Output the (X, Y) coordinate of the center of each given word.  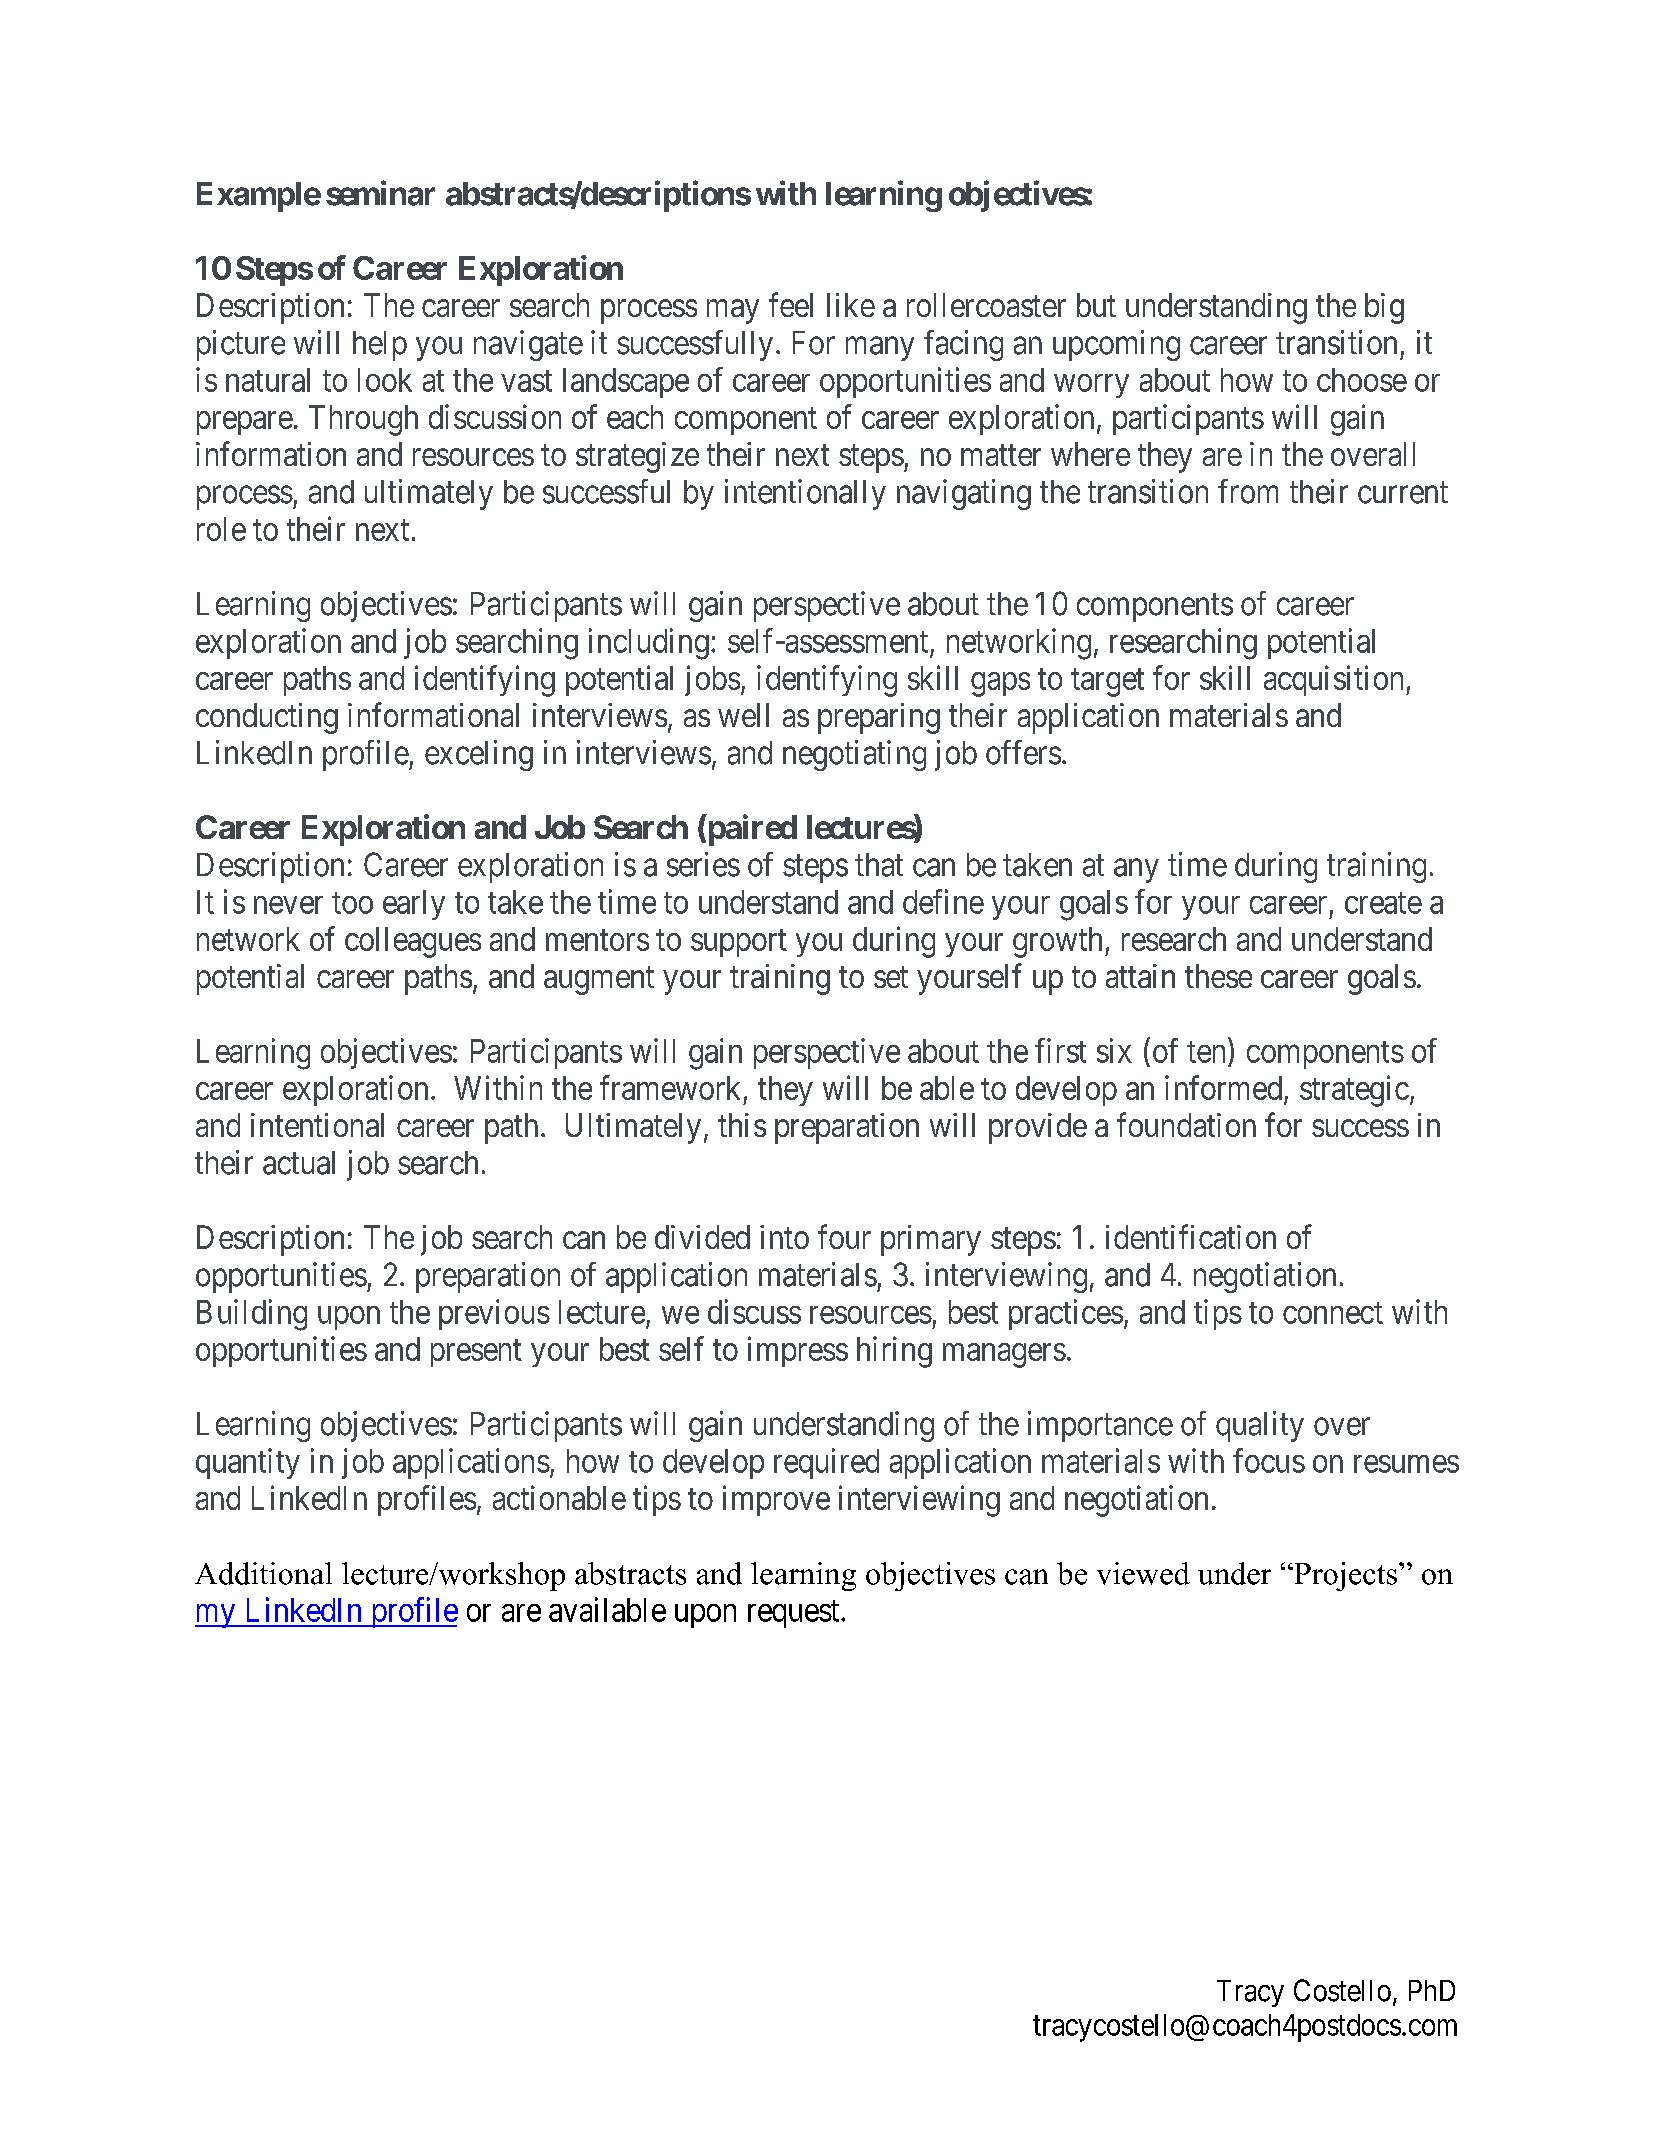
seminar (380, 193)
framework (670, 1087)
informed (1225, 1089)
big (1384, 308)
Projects (1346, 1576)
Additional (263, 1573)
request (795, 1614)
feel (791, 304)
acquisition (1335, 680)
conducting (267, 718)
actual (299, 1163)
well (743, 715)
